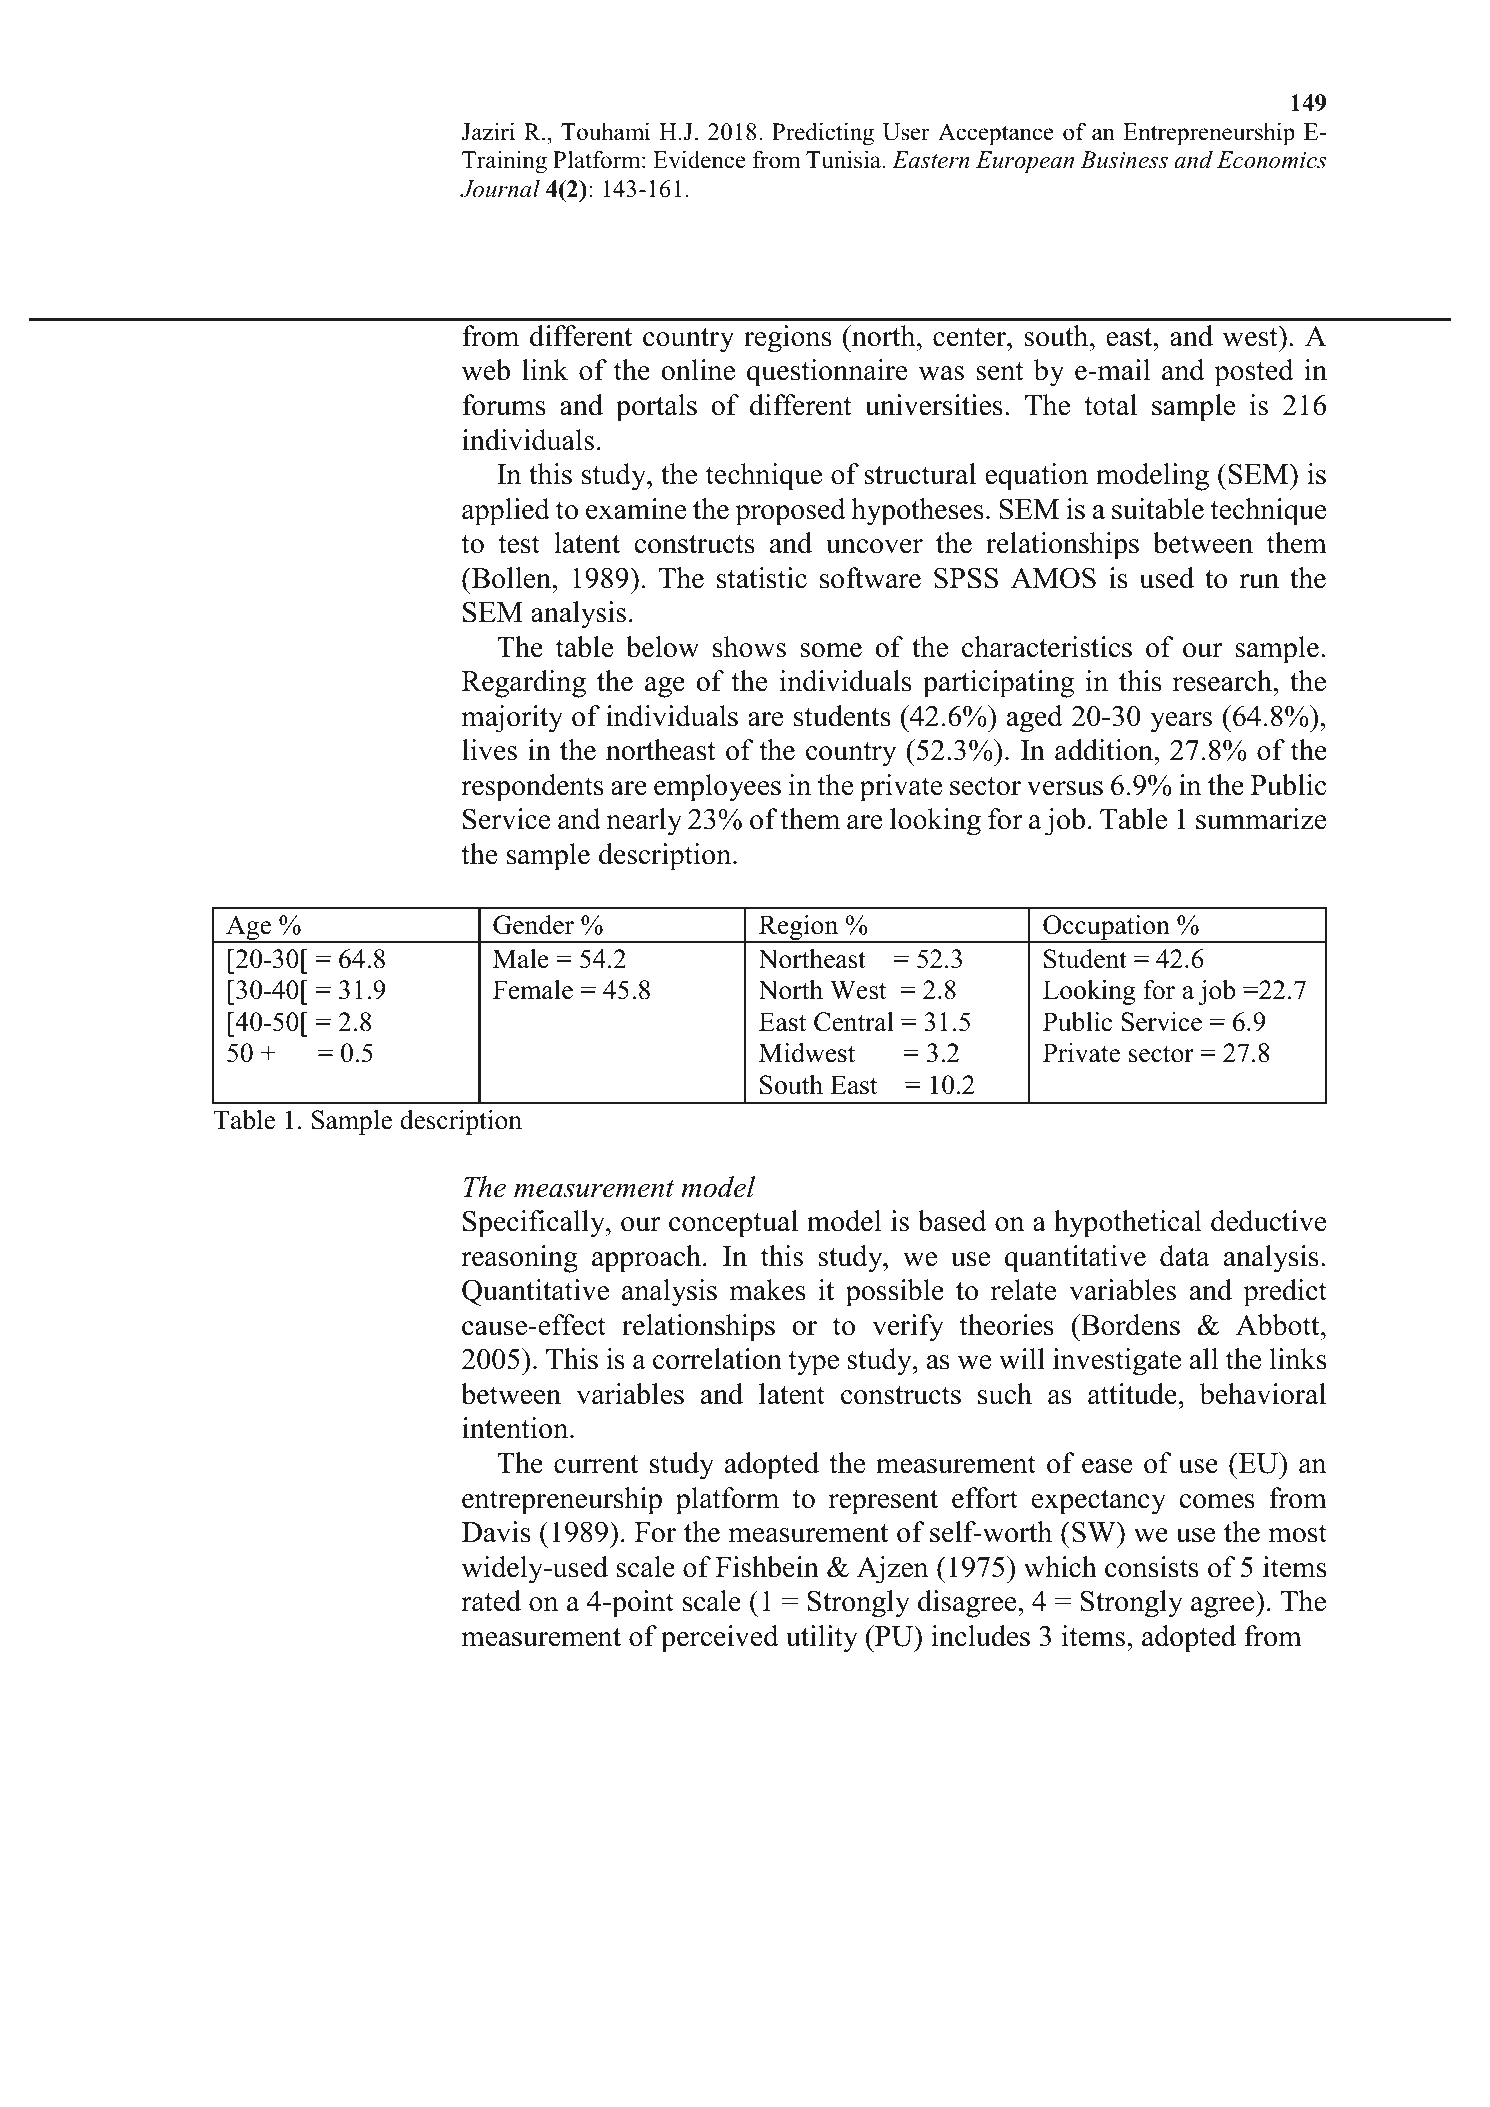 The width and height of the screenshot is (1490, 2107). What do you see at coordinates (1261, 819) in the screenshot?
I see `summarize` at bounding box center [1261, 819].
